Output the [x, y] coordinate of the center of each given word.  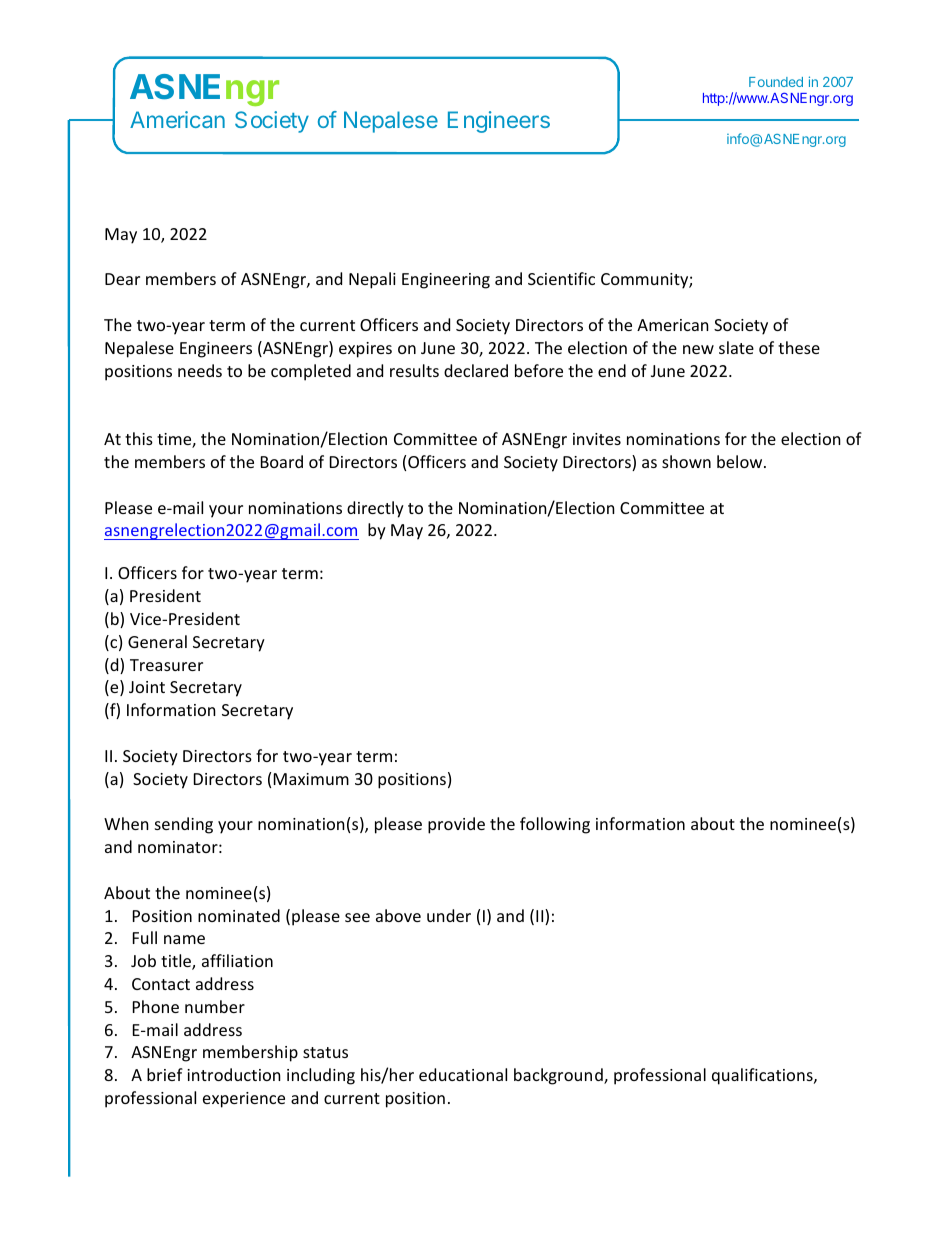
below [741, 461]
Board [282, 461]
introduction [234, 1074]
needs [200, 370]
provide [456, 825]
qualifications [763, 1076]
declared [476, 370]
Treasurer [166, 665]
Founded [776, 82]
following [555, 825]
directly [375, 509]
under [449, 915]
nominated [239, 915]
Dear [122, 279]
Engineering [446, 281]
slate [736, 347]
